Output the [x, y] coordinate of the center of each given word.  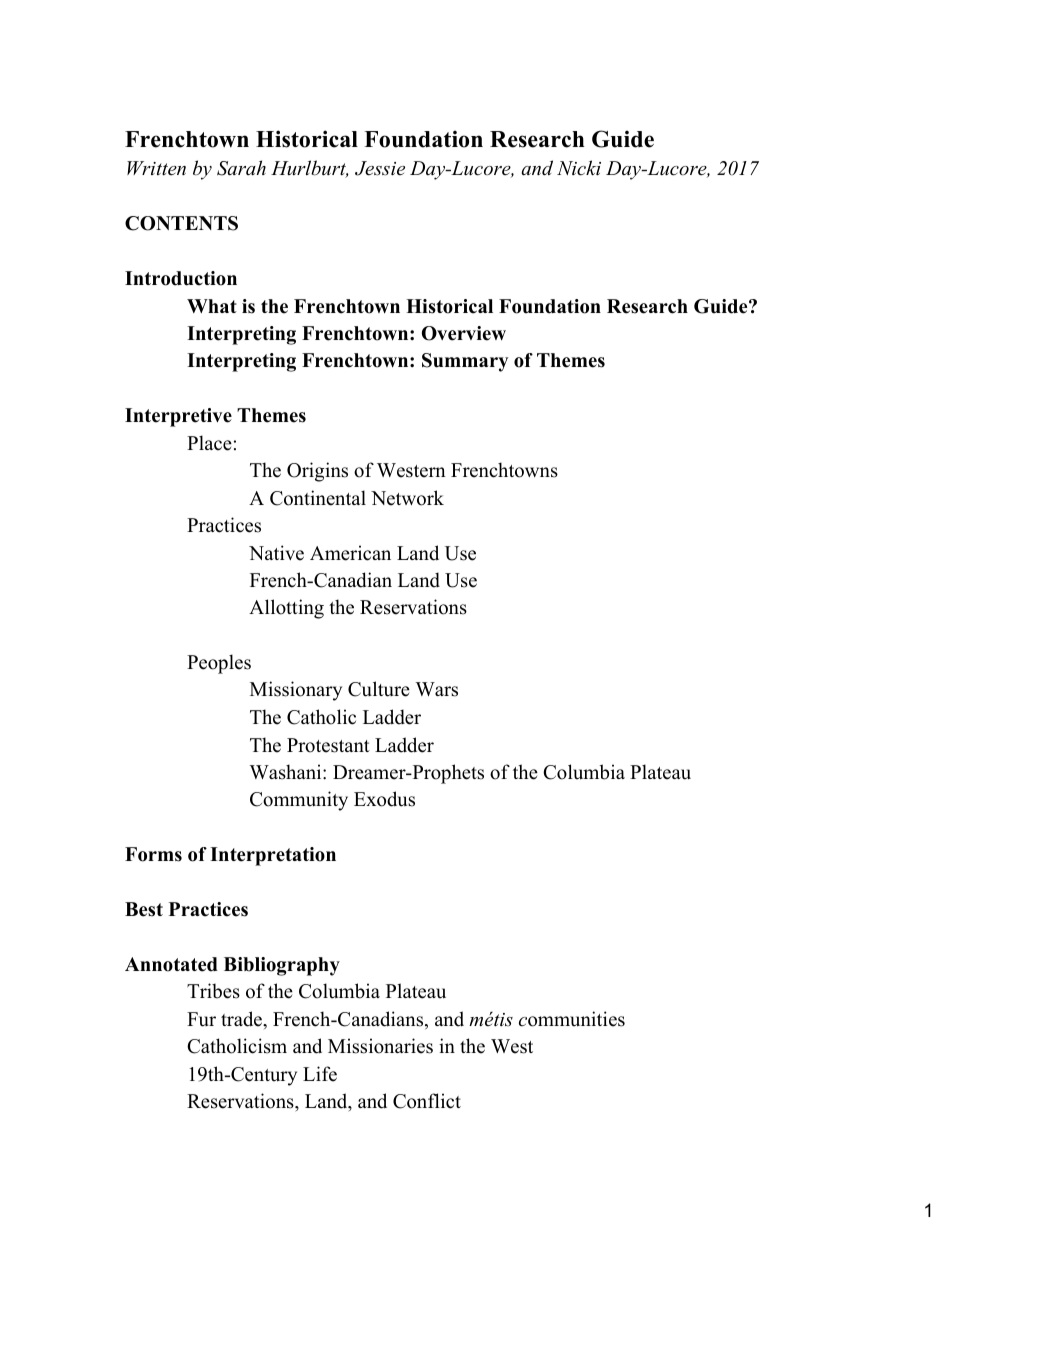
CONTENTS [181, 223]
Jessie [380, 168]
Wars [436, 689]
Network [407, 498]
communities [572, 1019]
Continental [318, 498]
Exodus [384, 799]
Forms [153, 854]
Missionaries [380, 1046]
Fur [201, 1019]
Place [209, 443]
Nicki [579, 168]
